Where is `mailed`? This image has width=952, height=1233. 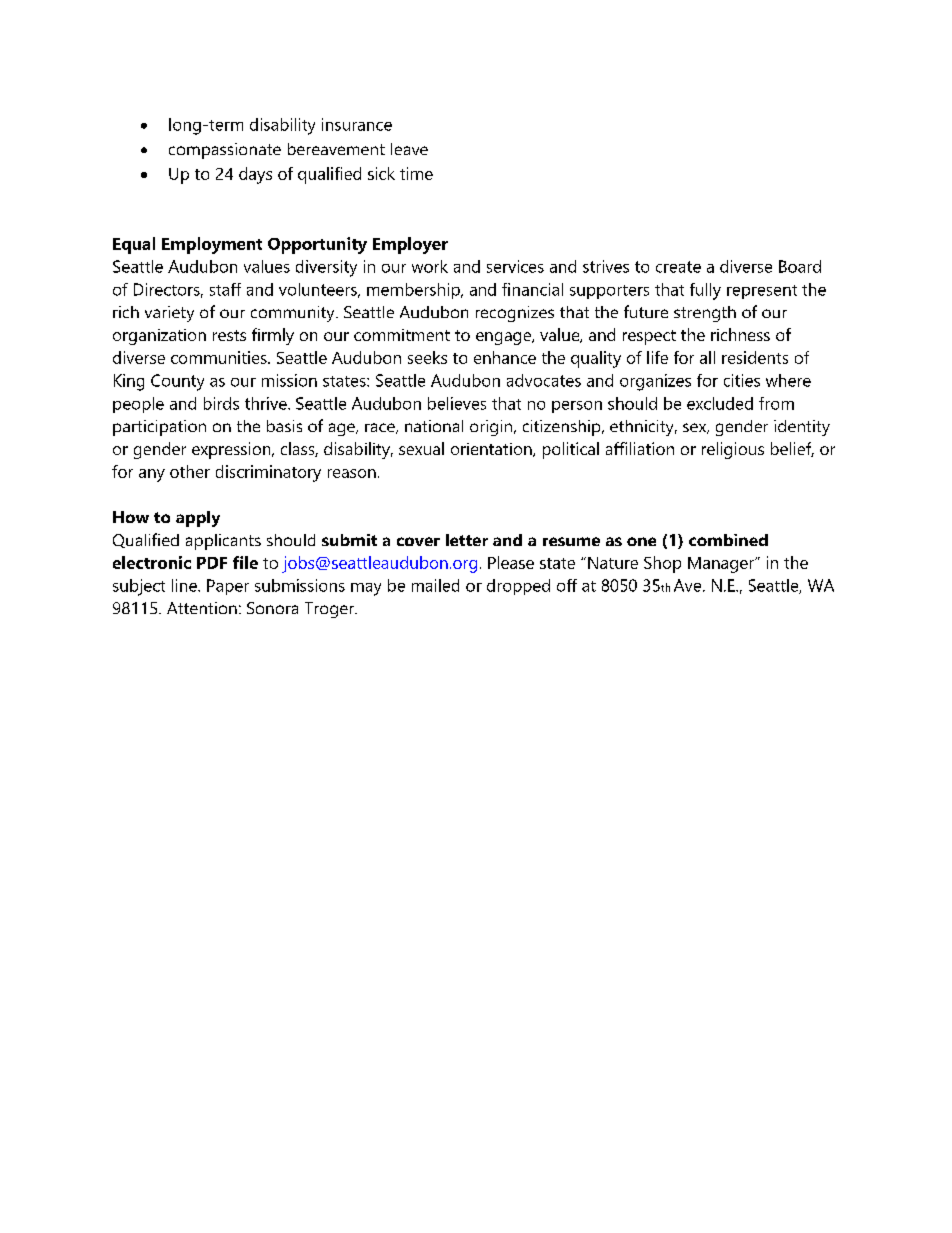 mailed is located at coordinates (435, 585).
